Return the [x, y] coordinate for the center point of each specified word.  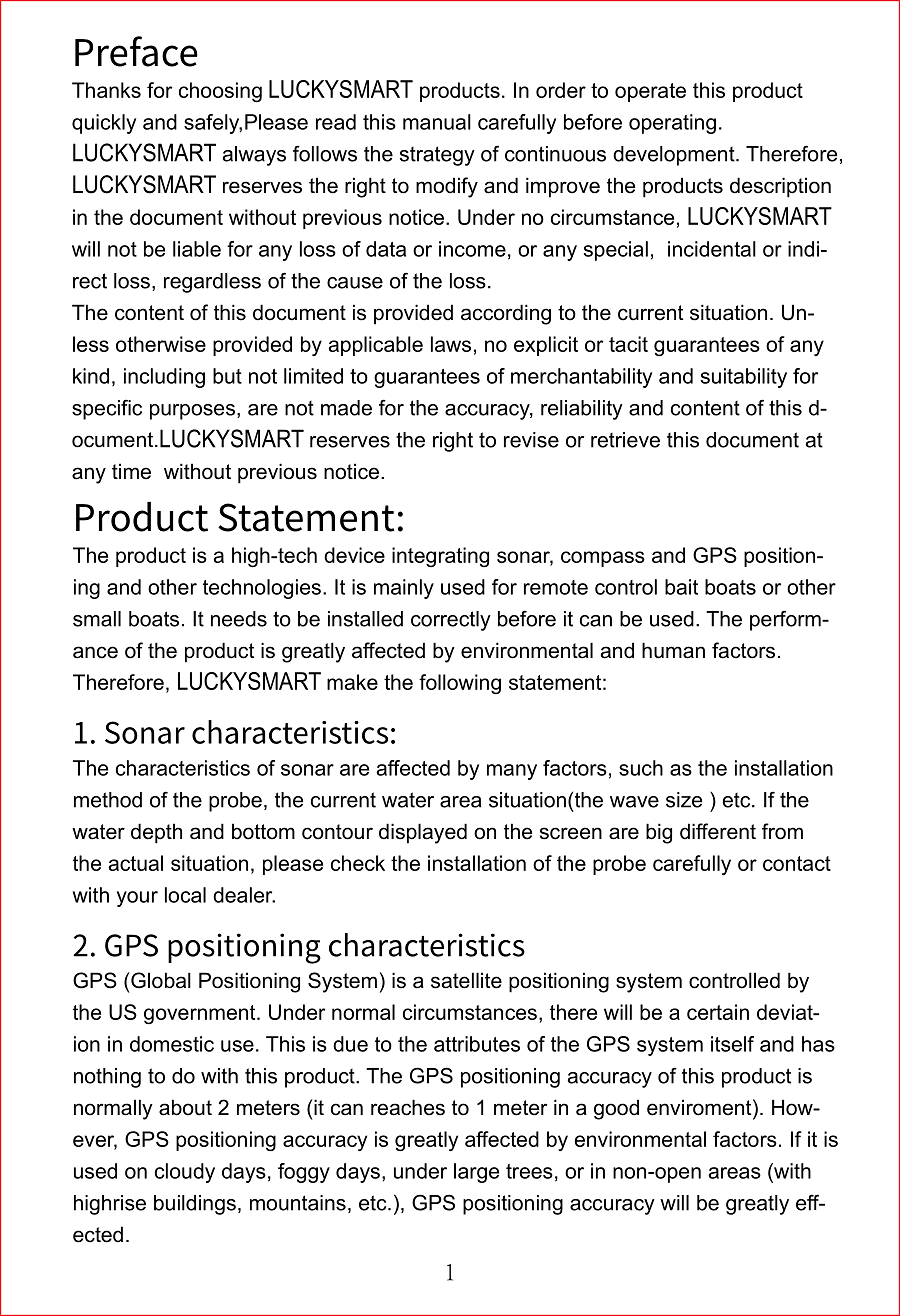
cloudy [185, 1173]
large [476, 1173]
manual [437, 122]
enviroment [700, 1107]
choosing [220, 92]
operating [672, 124]
